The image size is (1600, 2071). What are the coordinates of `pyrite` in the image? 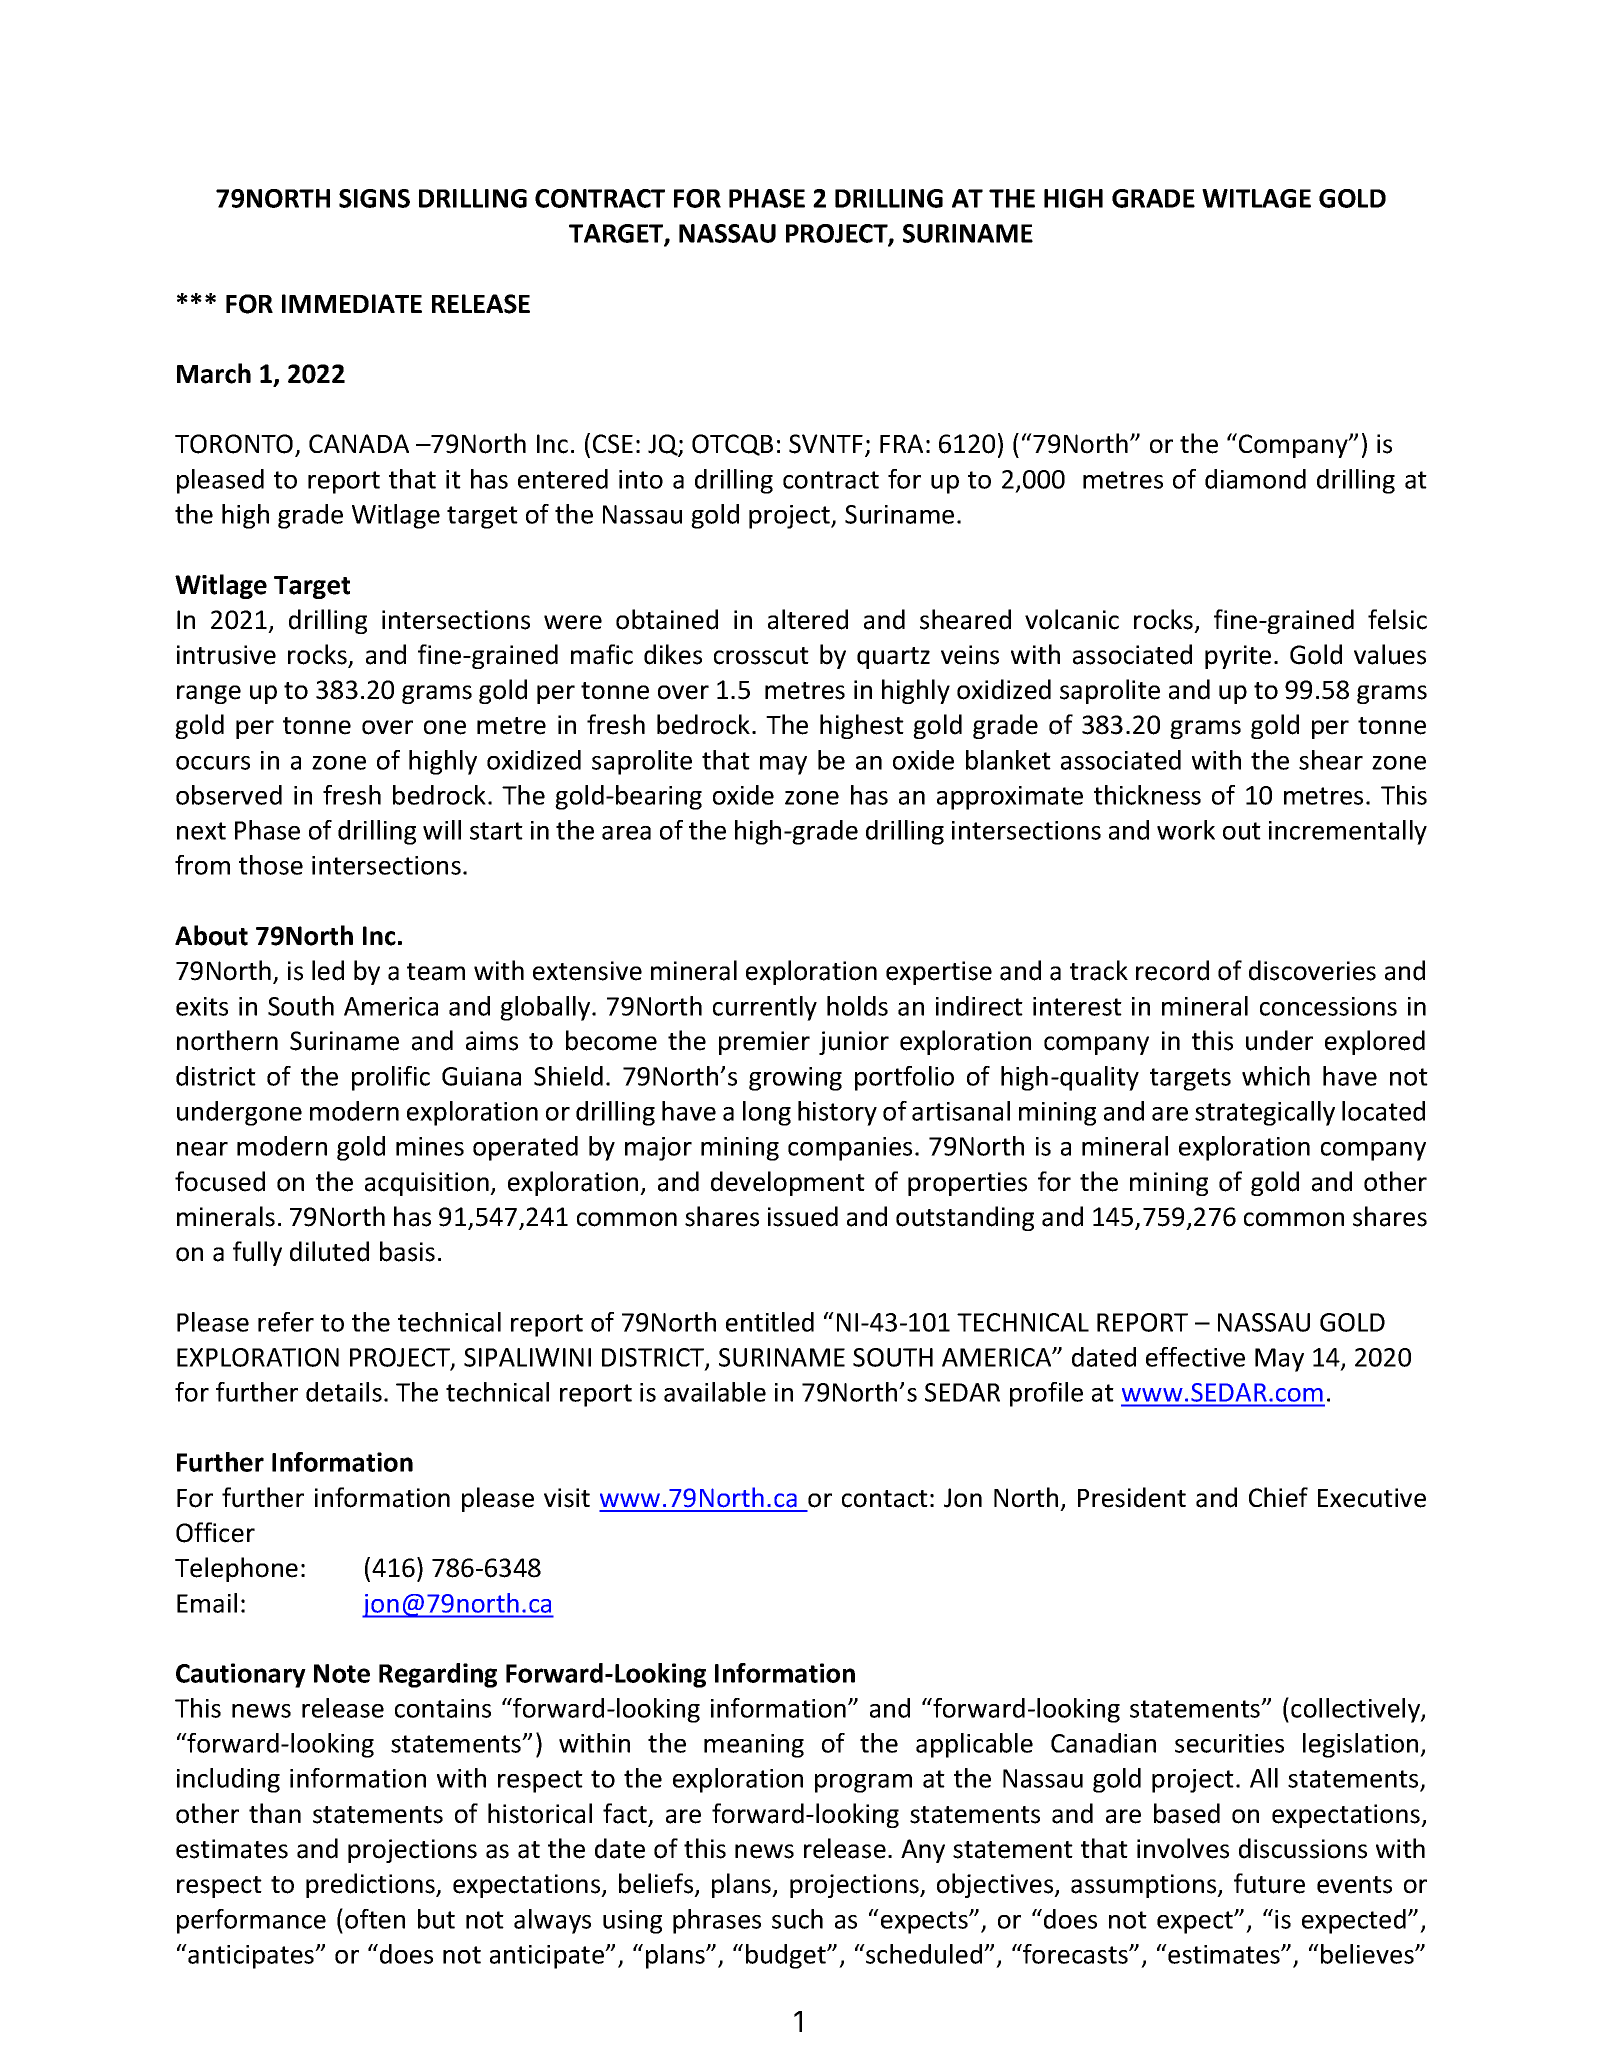 It's located at (1238, 657).
